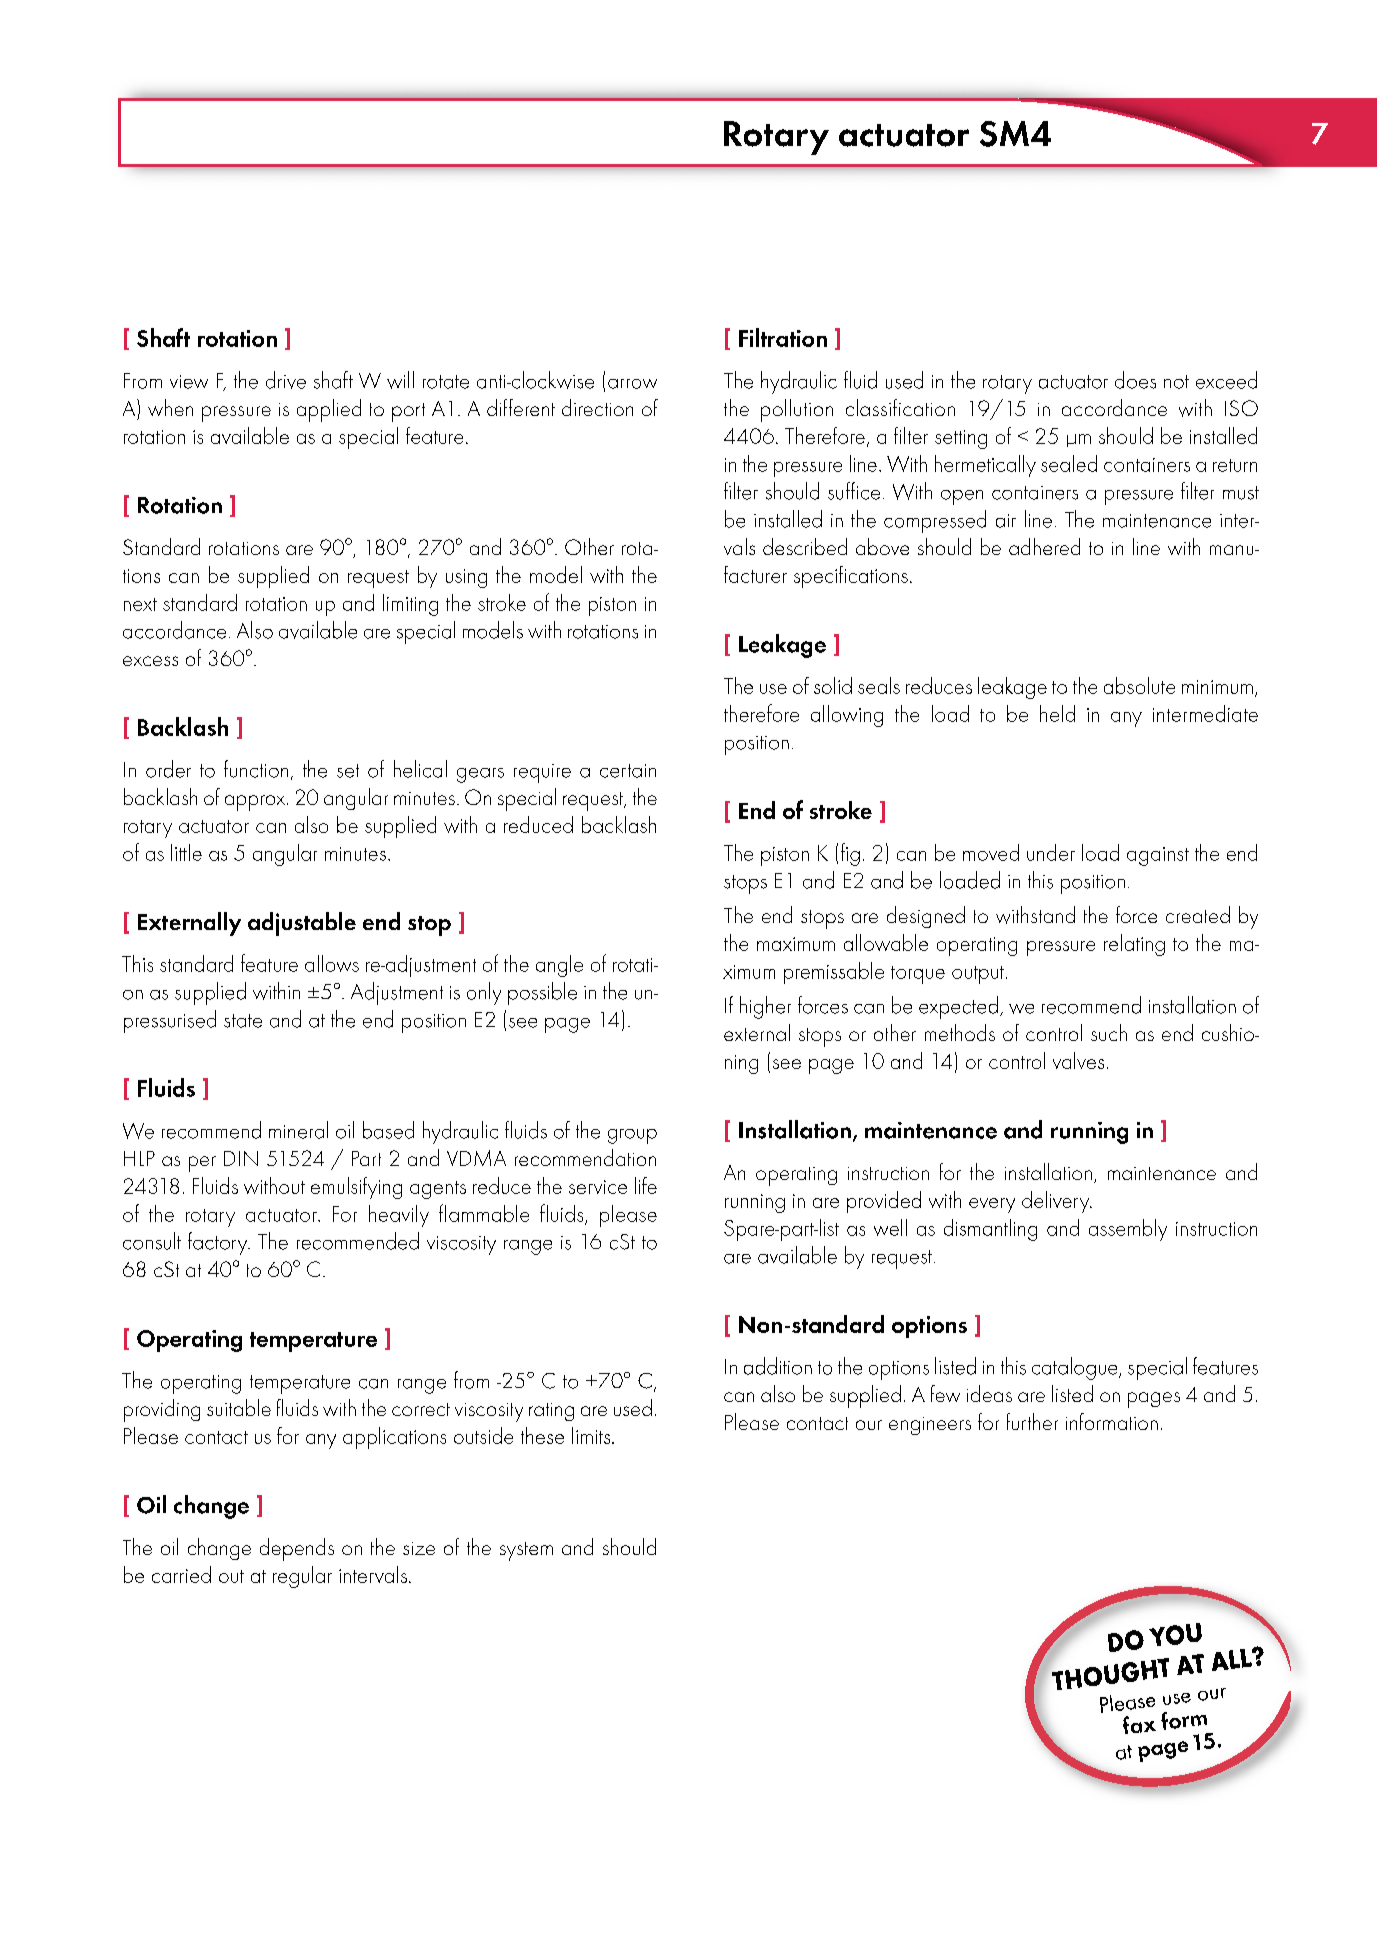  Describe the element at coordinates (1057, 713) in the page. I see `held` at that location.
